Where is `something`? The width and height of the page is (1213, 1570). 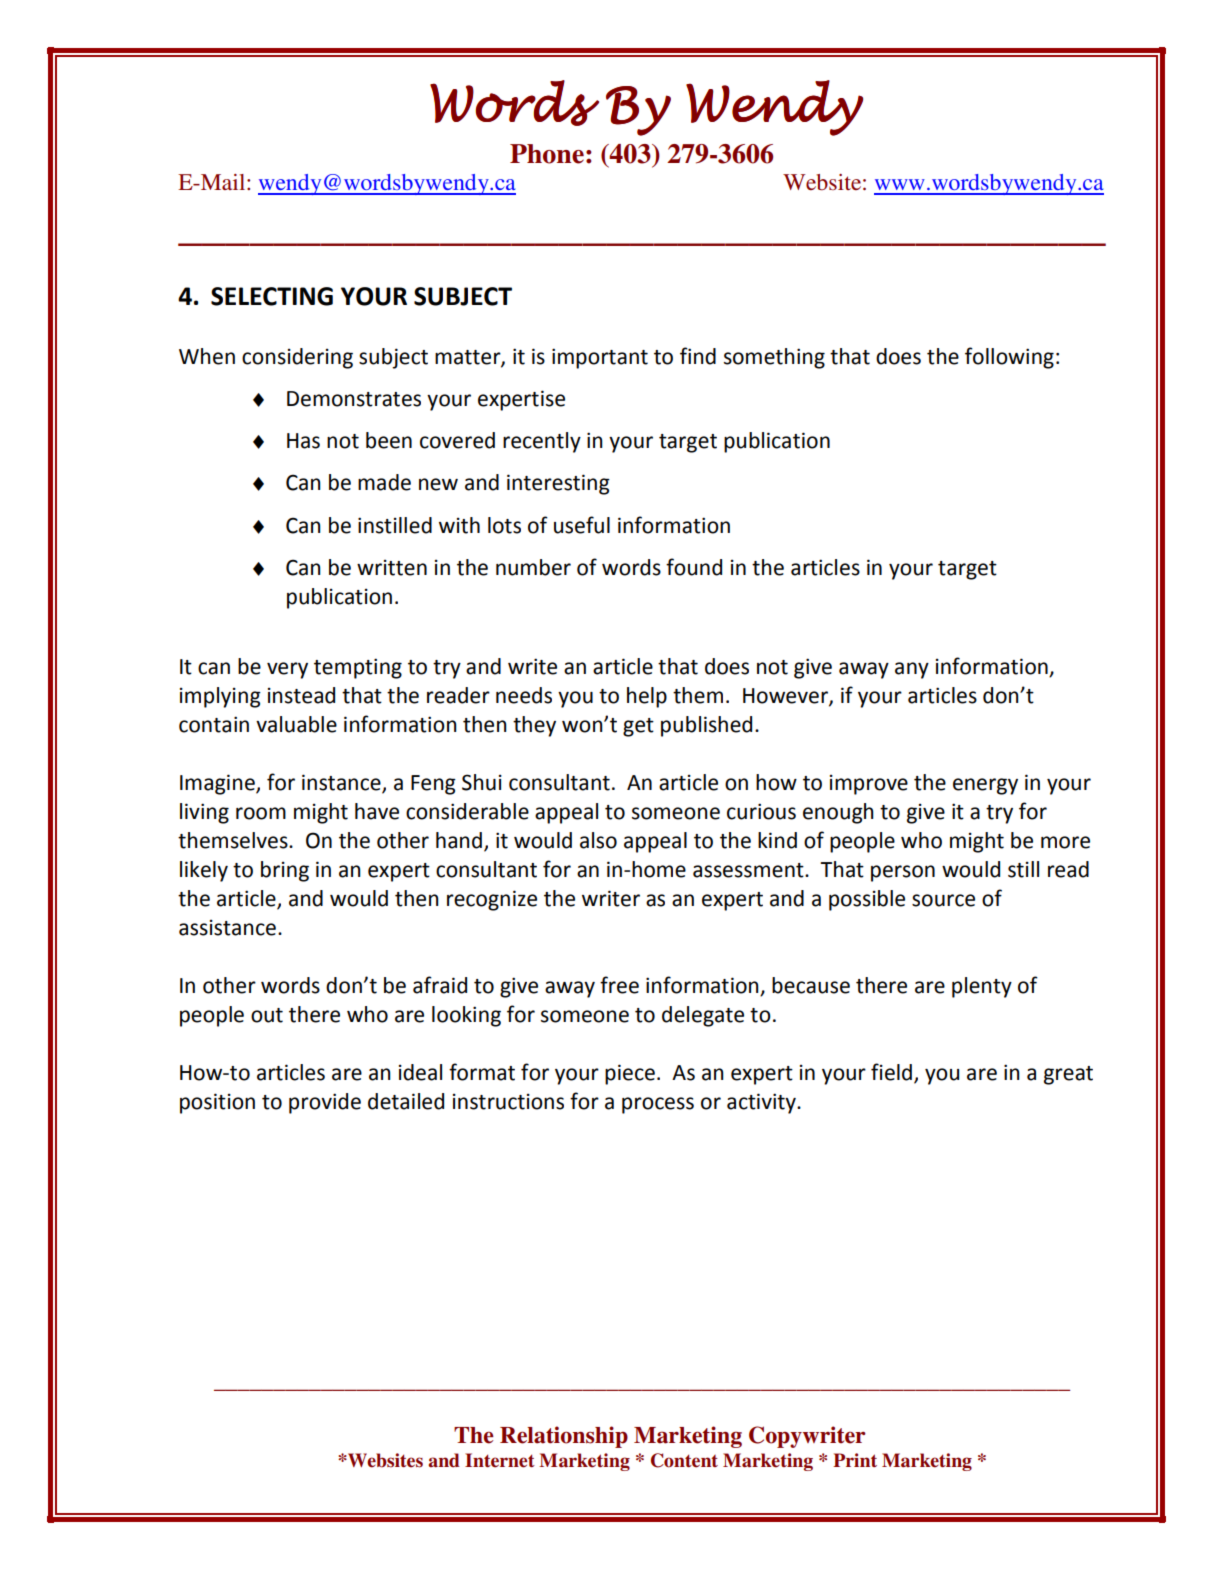 something is located at coordinates (774, 358).
